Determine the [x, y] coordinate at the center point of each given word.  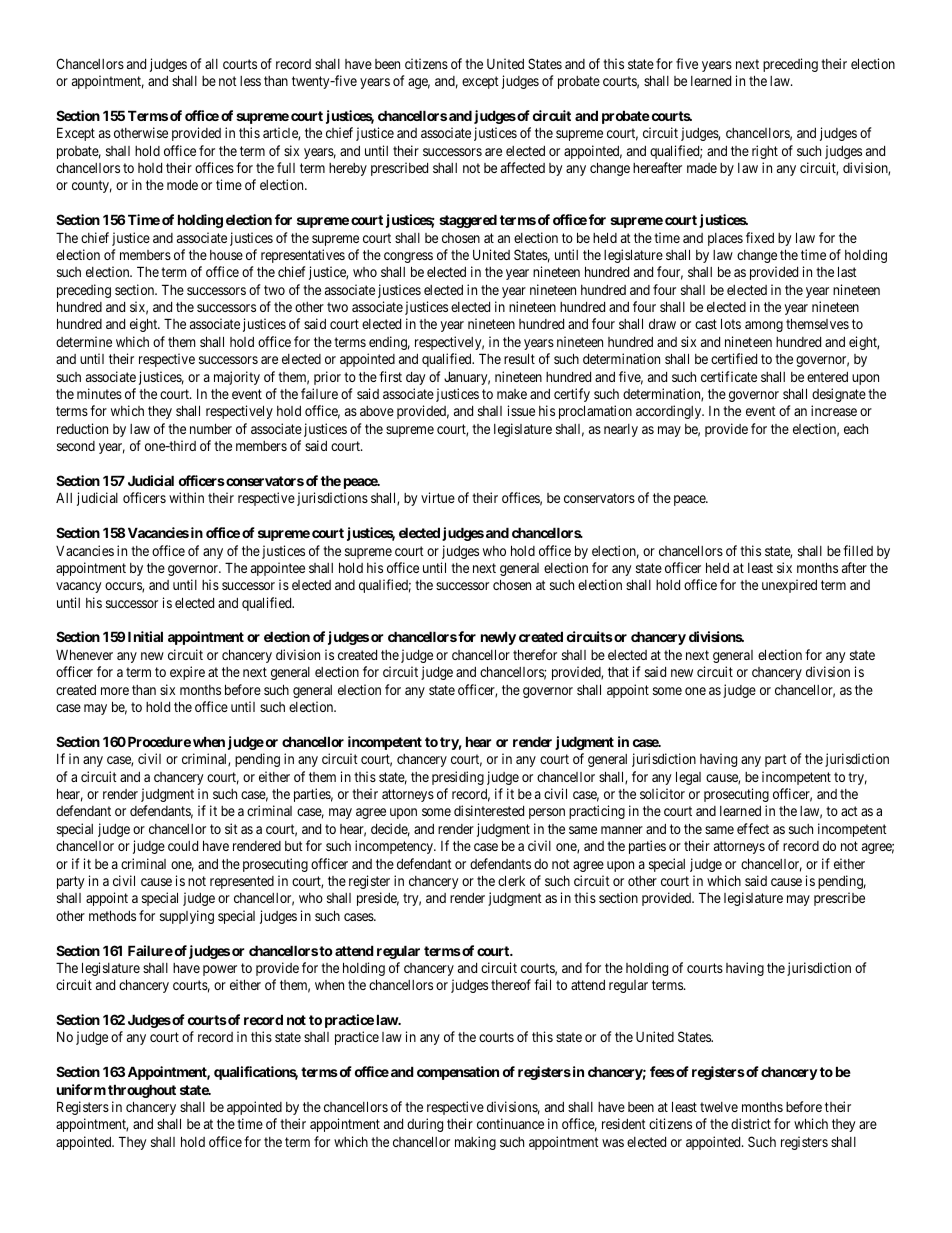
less [250, 81]
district [751, 1123]
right [765, 152]
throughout [142, 1091]
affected [523, 167]
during [425, 1125]
